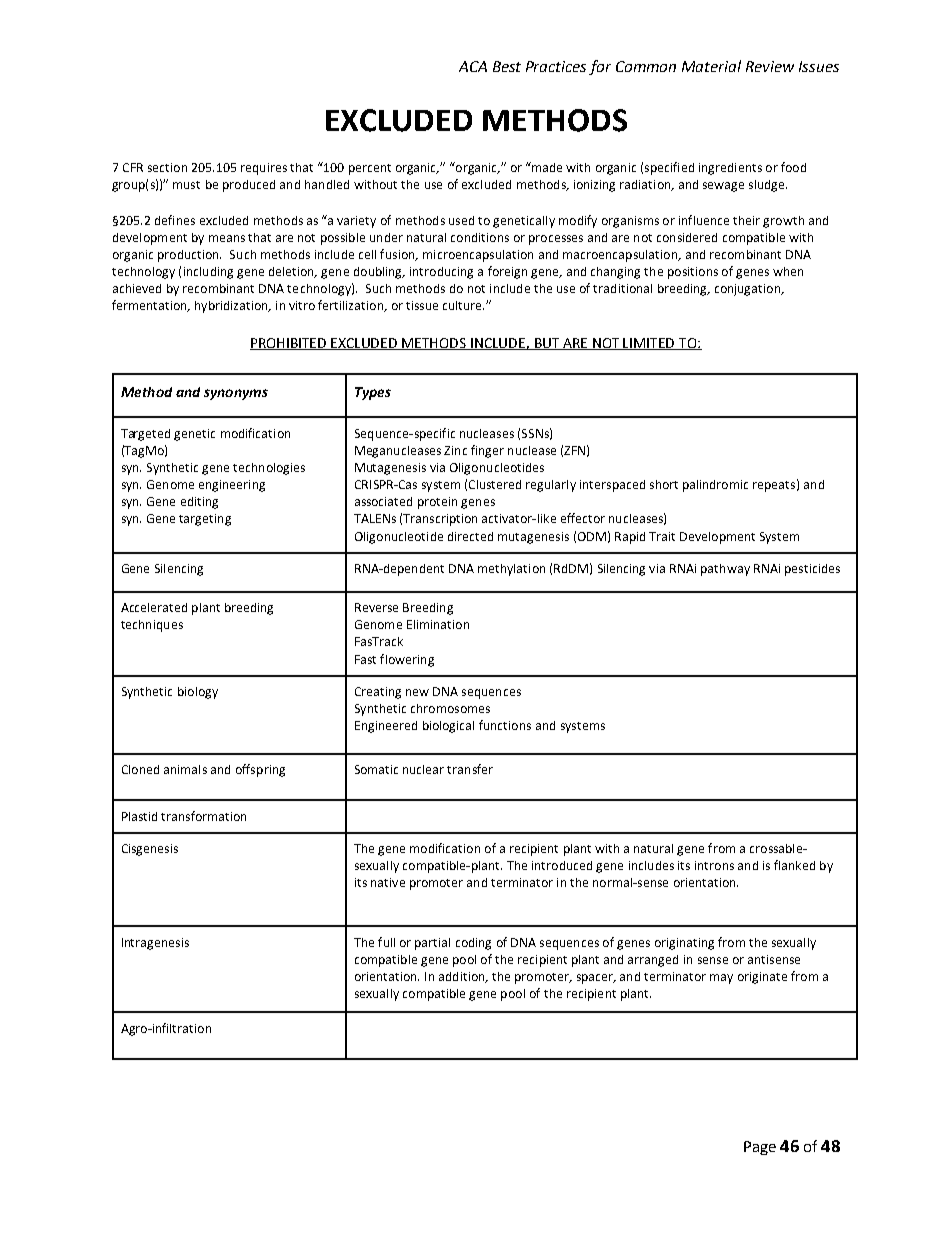  I want to click on addition, so click(463, 977).
